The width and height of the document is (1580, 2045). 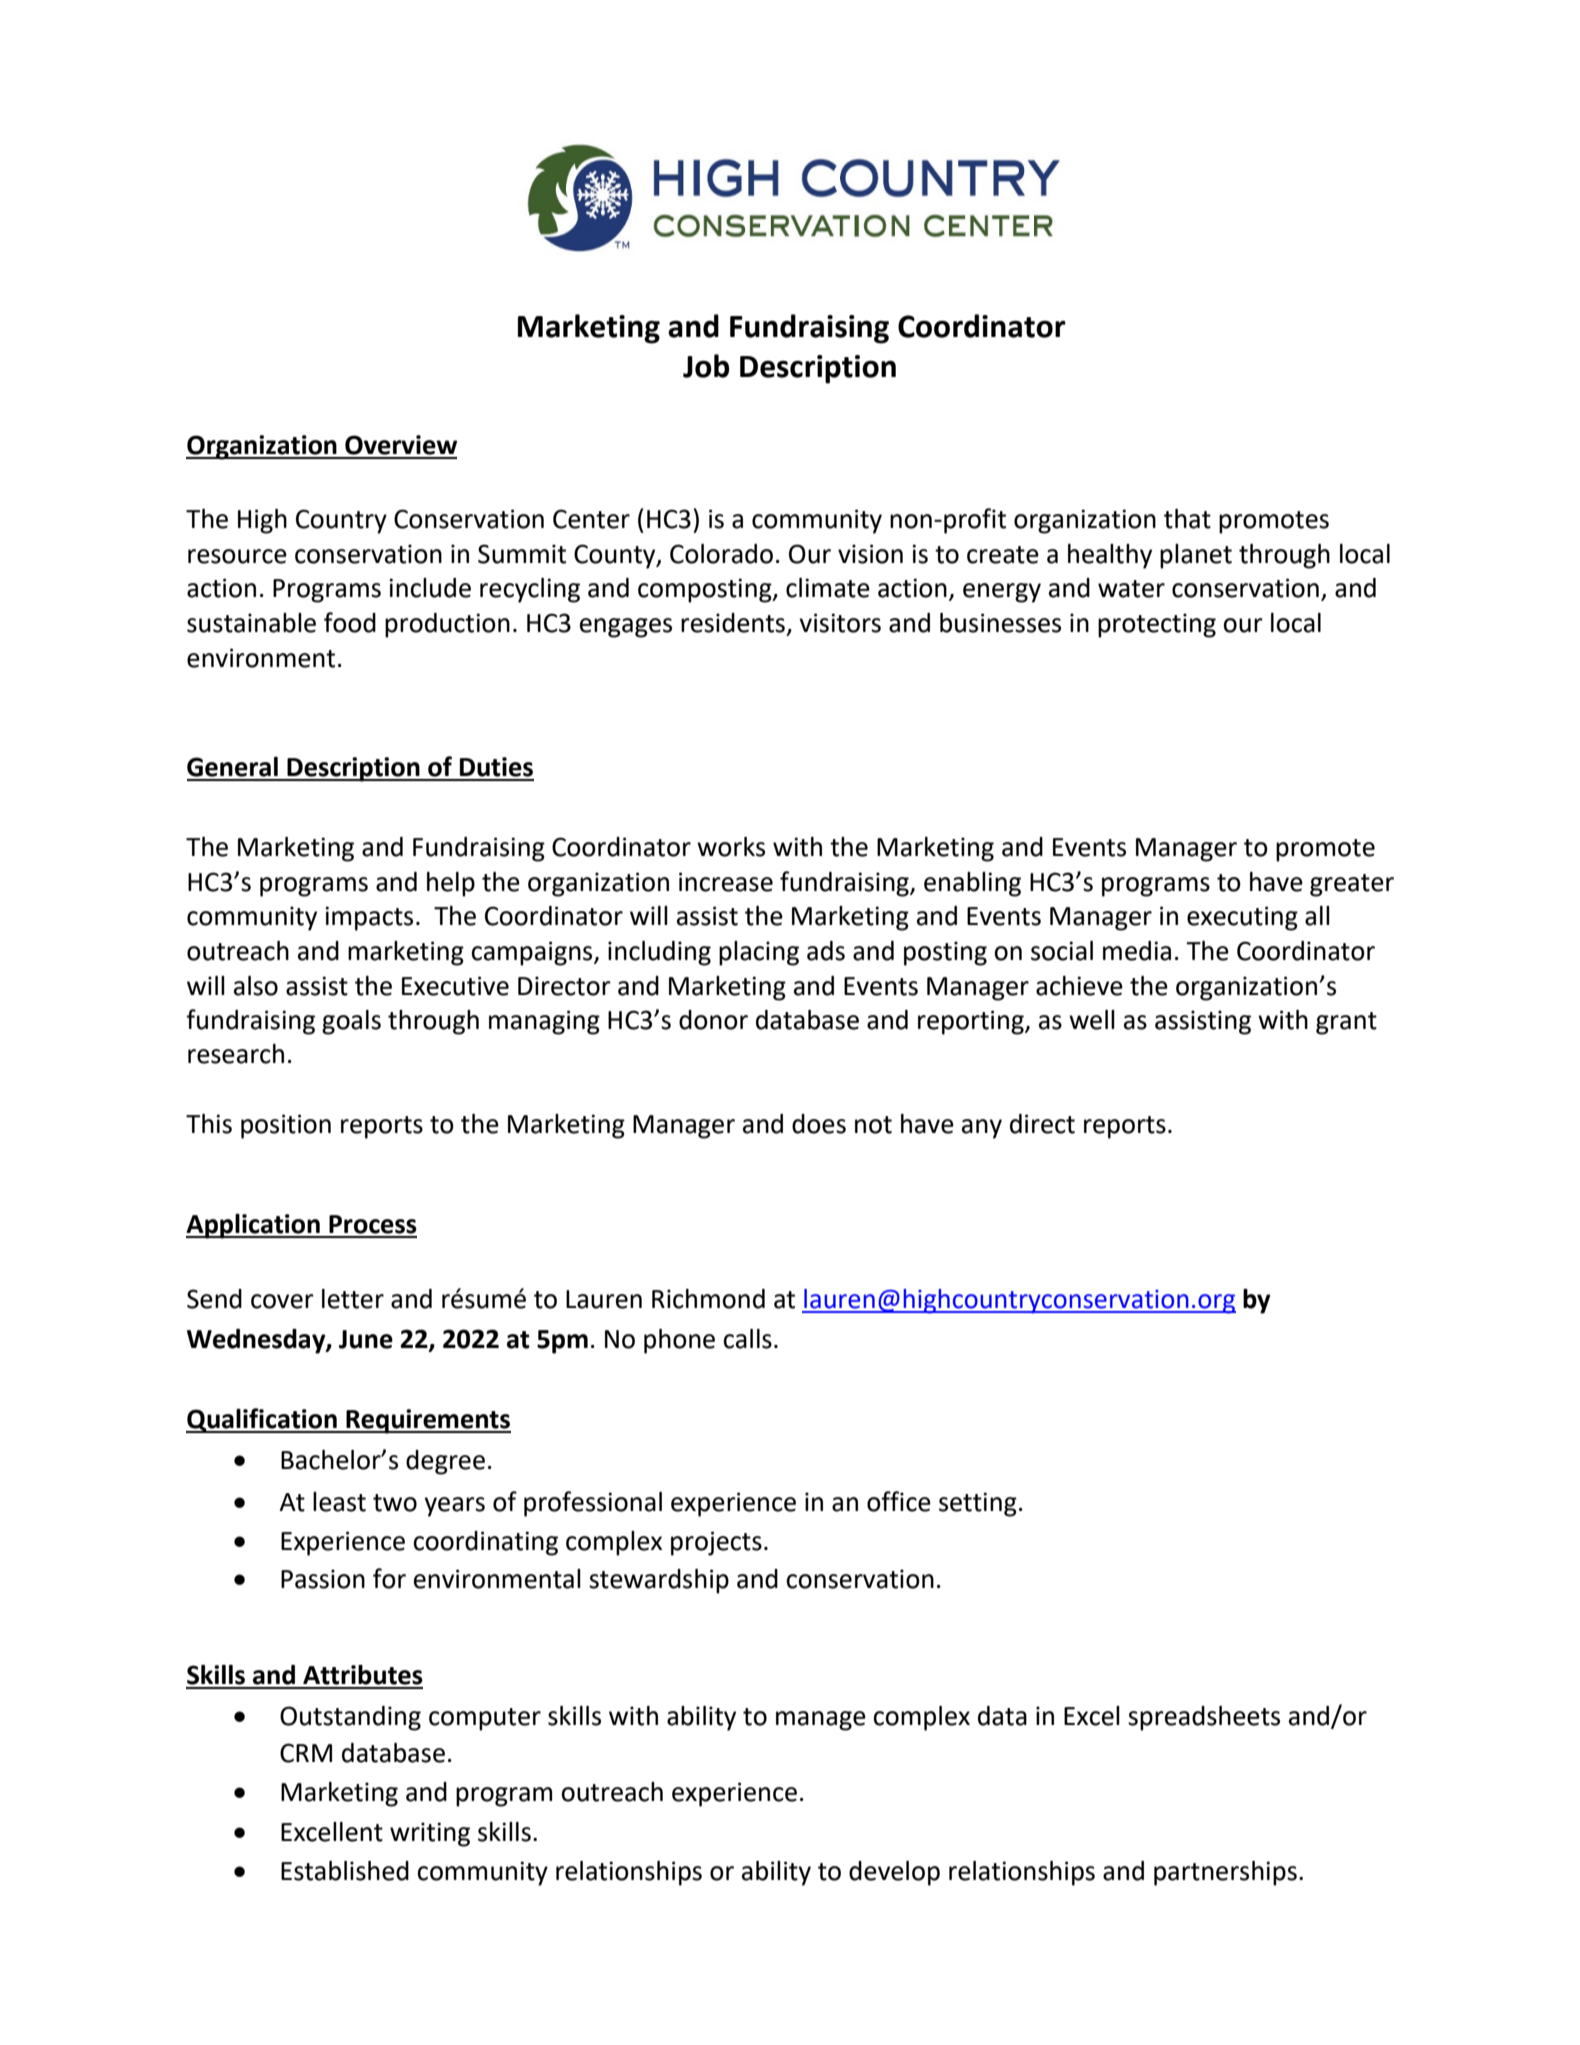 I want to click on develop, so click(x=894, y=1873).
